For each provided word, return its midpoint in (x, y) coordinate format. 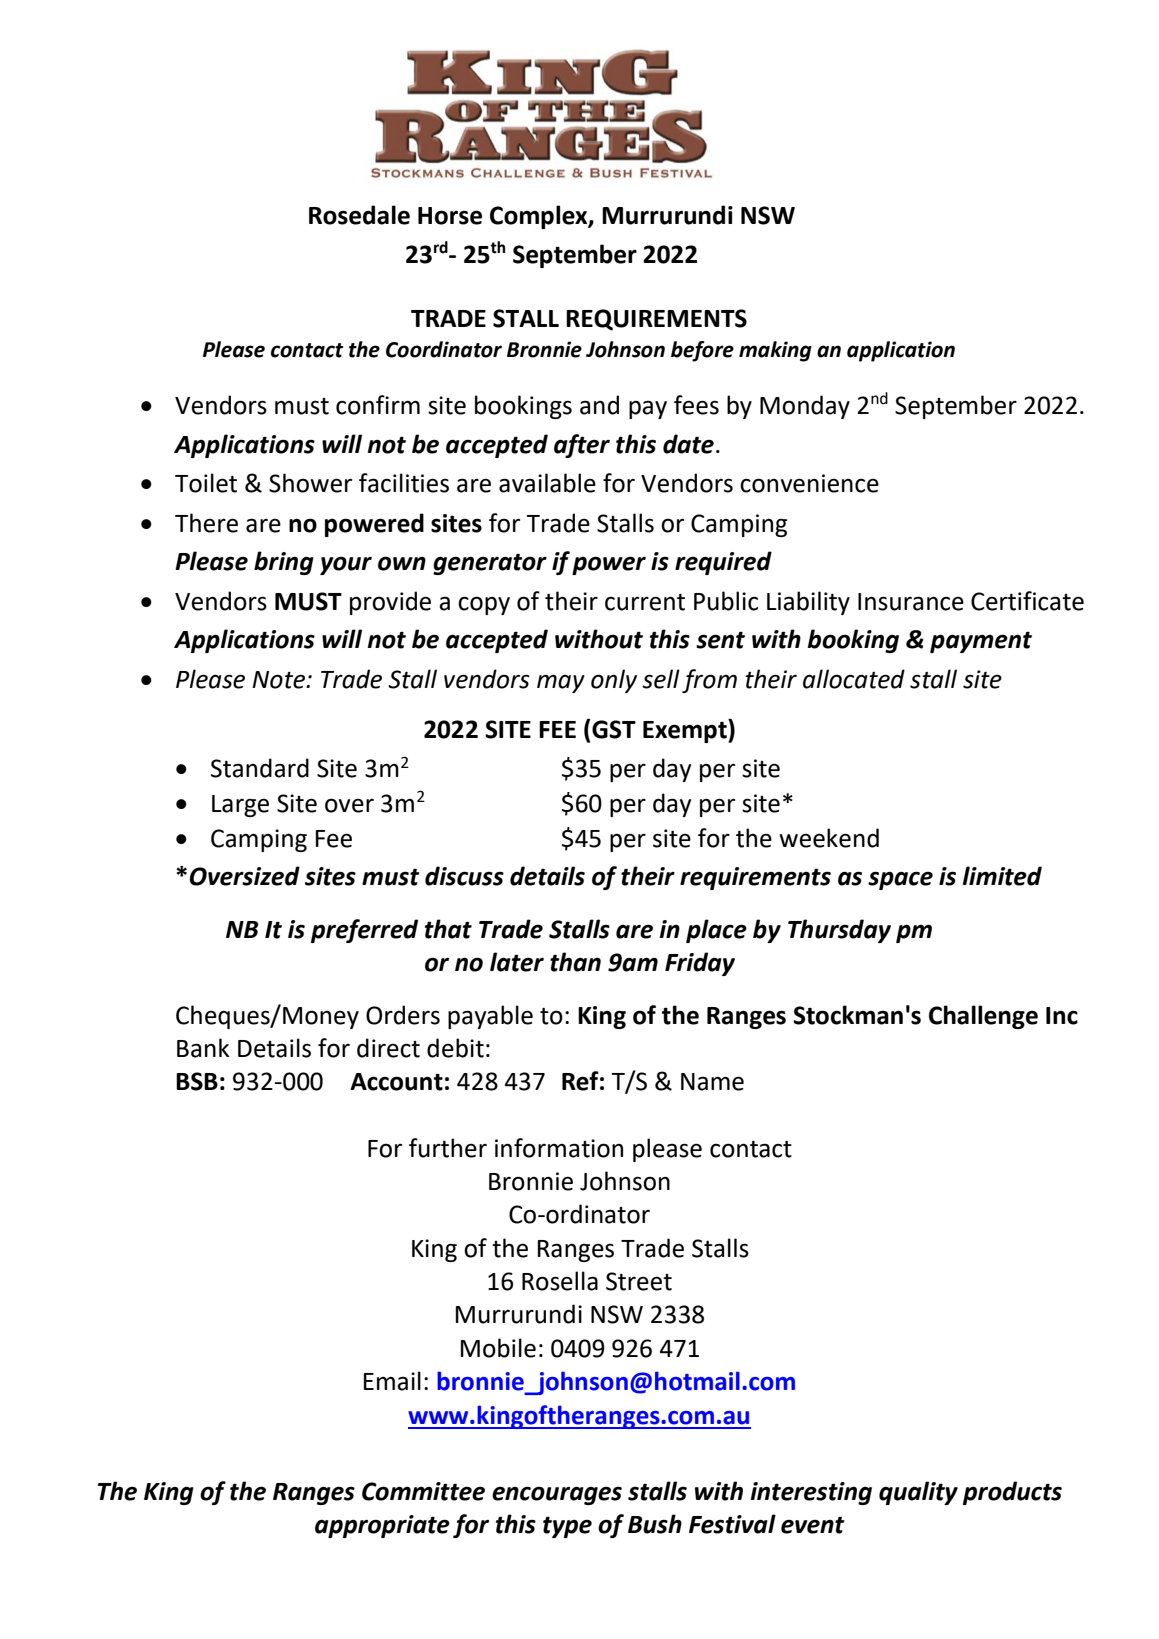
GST (613, 729)
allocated (854, 679)
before (702, 351)
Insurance (911, 602)
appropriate (382, 1526)
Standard (260, 768)
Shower (310, 483)
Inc (1062, 1016)
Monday (805, 407)
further (448, 1148)
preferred (364, 931)
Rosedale (359, 215)
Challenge (983, 1017)
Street (639, 1281)
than (575, 962)
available (547, 483)
